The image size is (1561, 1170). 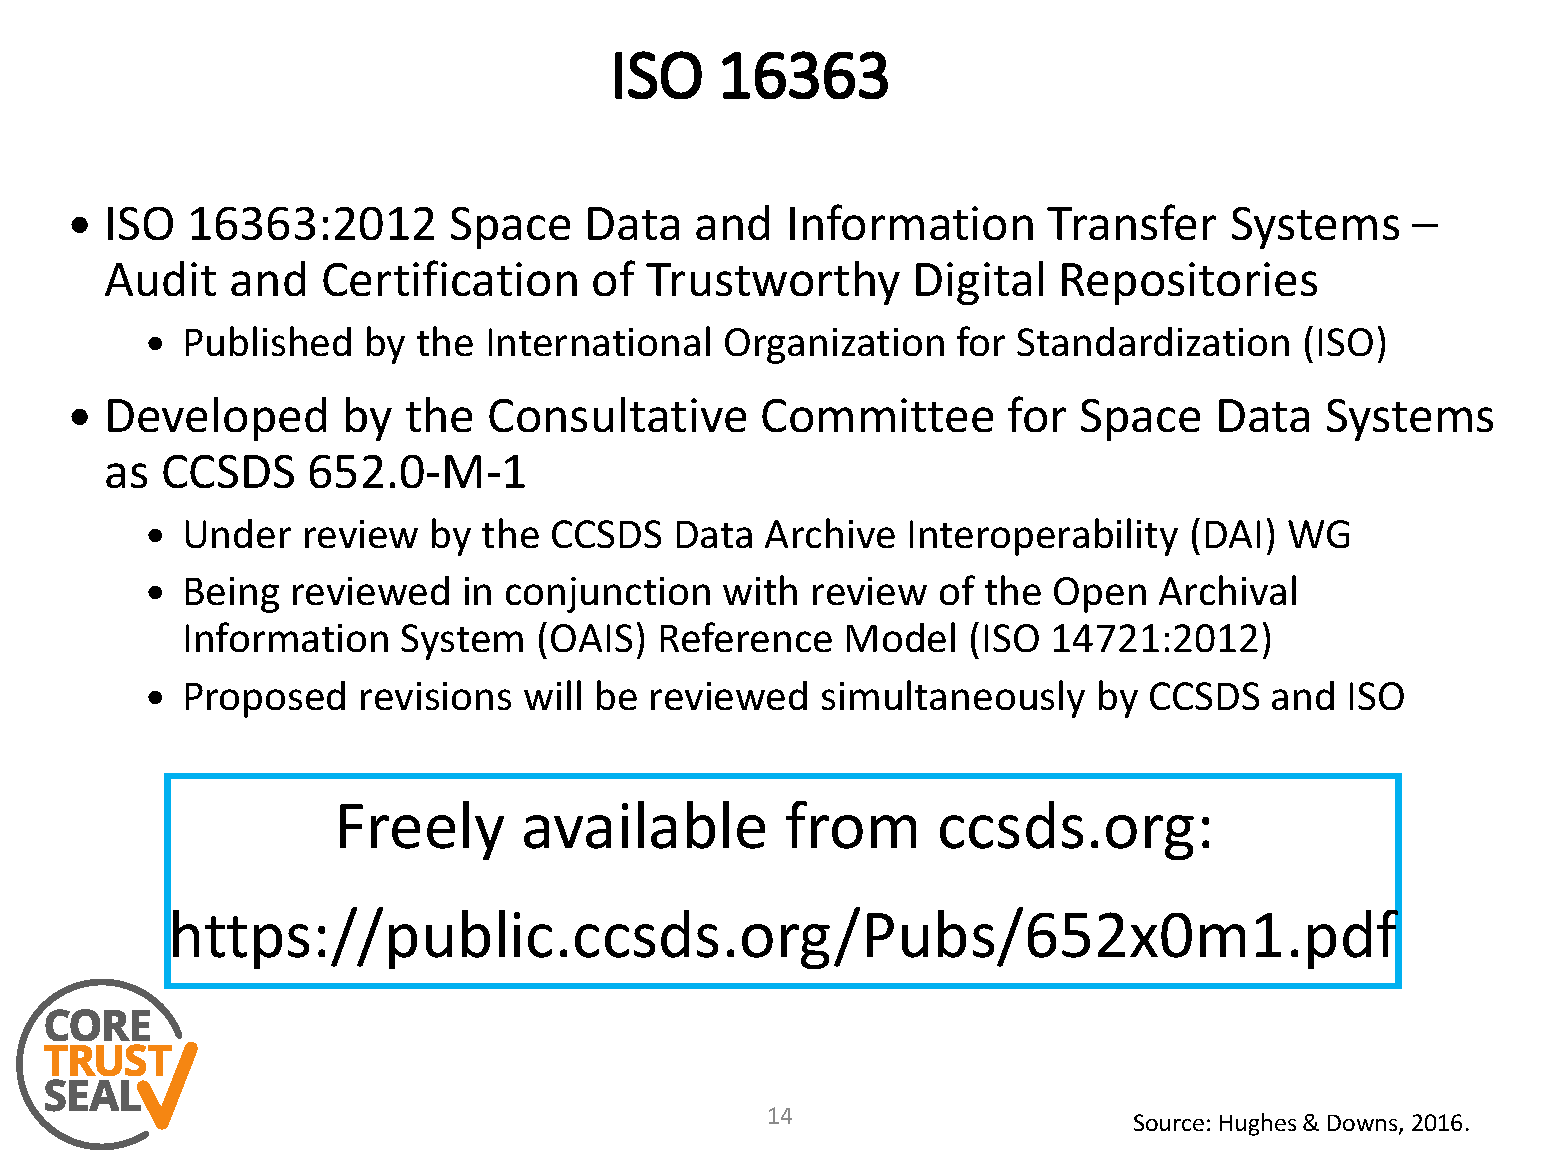 I want to click on from, so click(x=851, y=825).
